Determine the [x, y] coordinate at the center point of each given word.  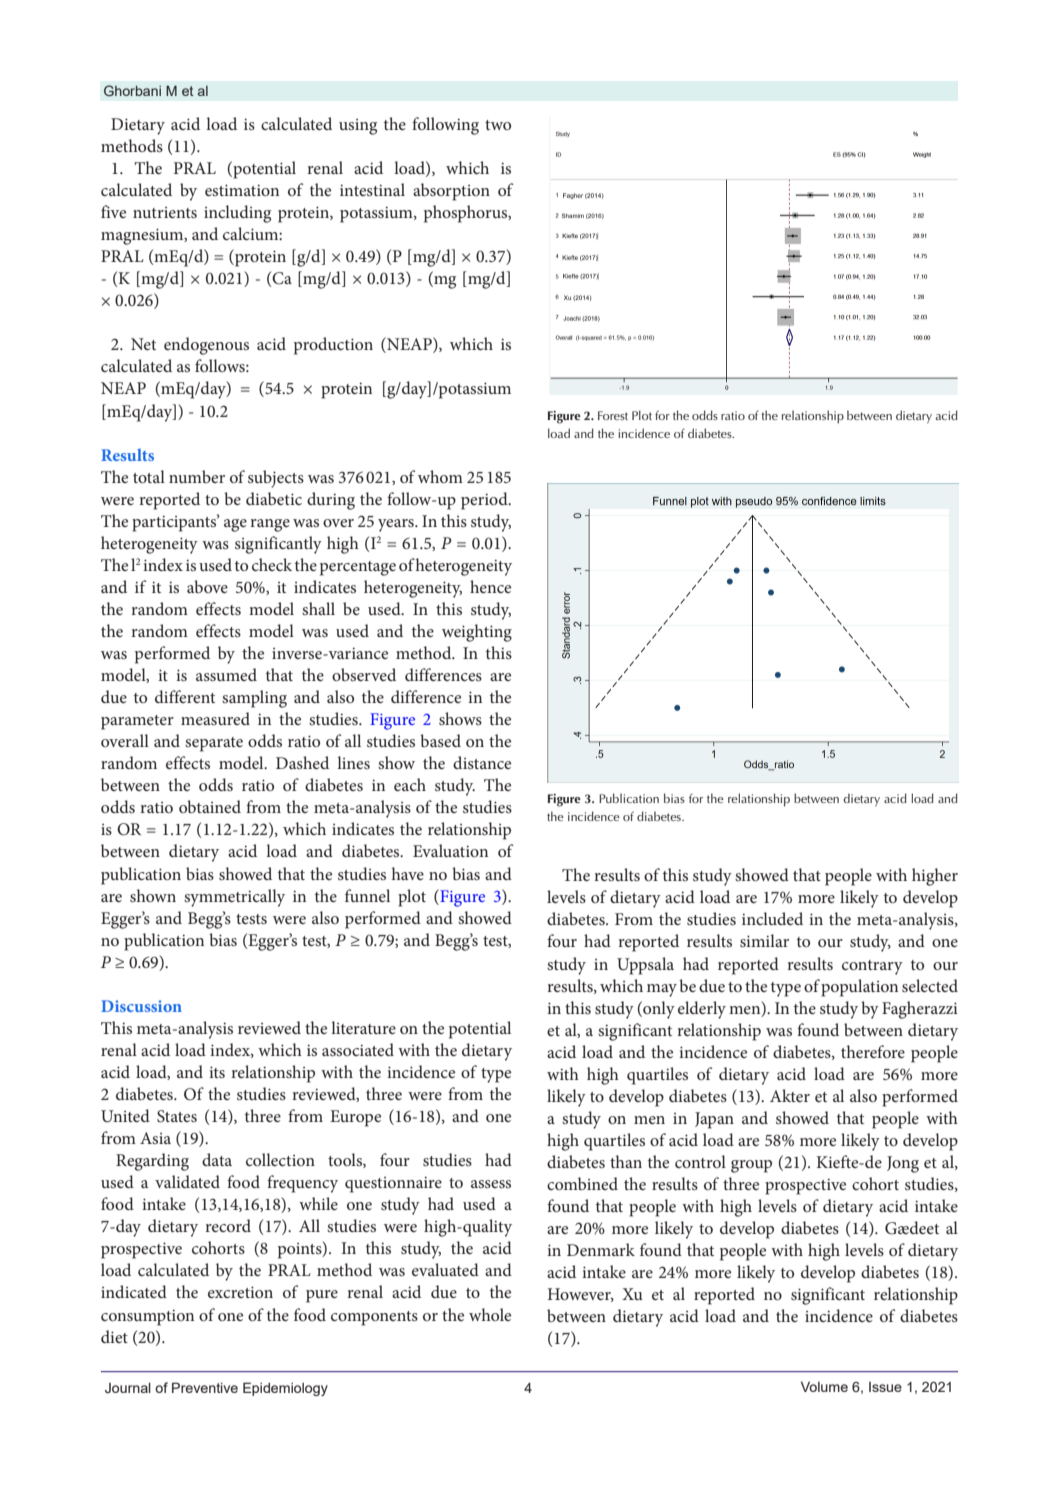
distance [482, 762]
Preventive [205, 1387]
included [772, 918]
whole [490, 1314]
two [498, 125]
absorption [451, 192]
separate [214, 744]
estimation [242, 190]
